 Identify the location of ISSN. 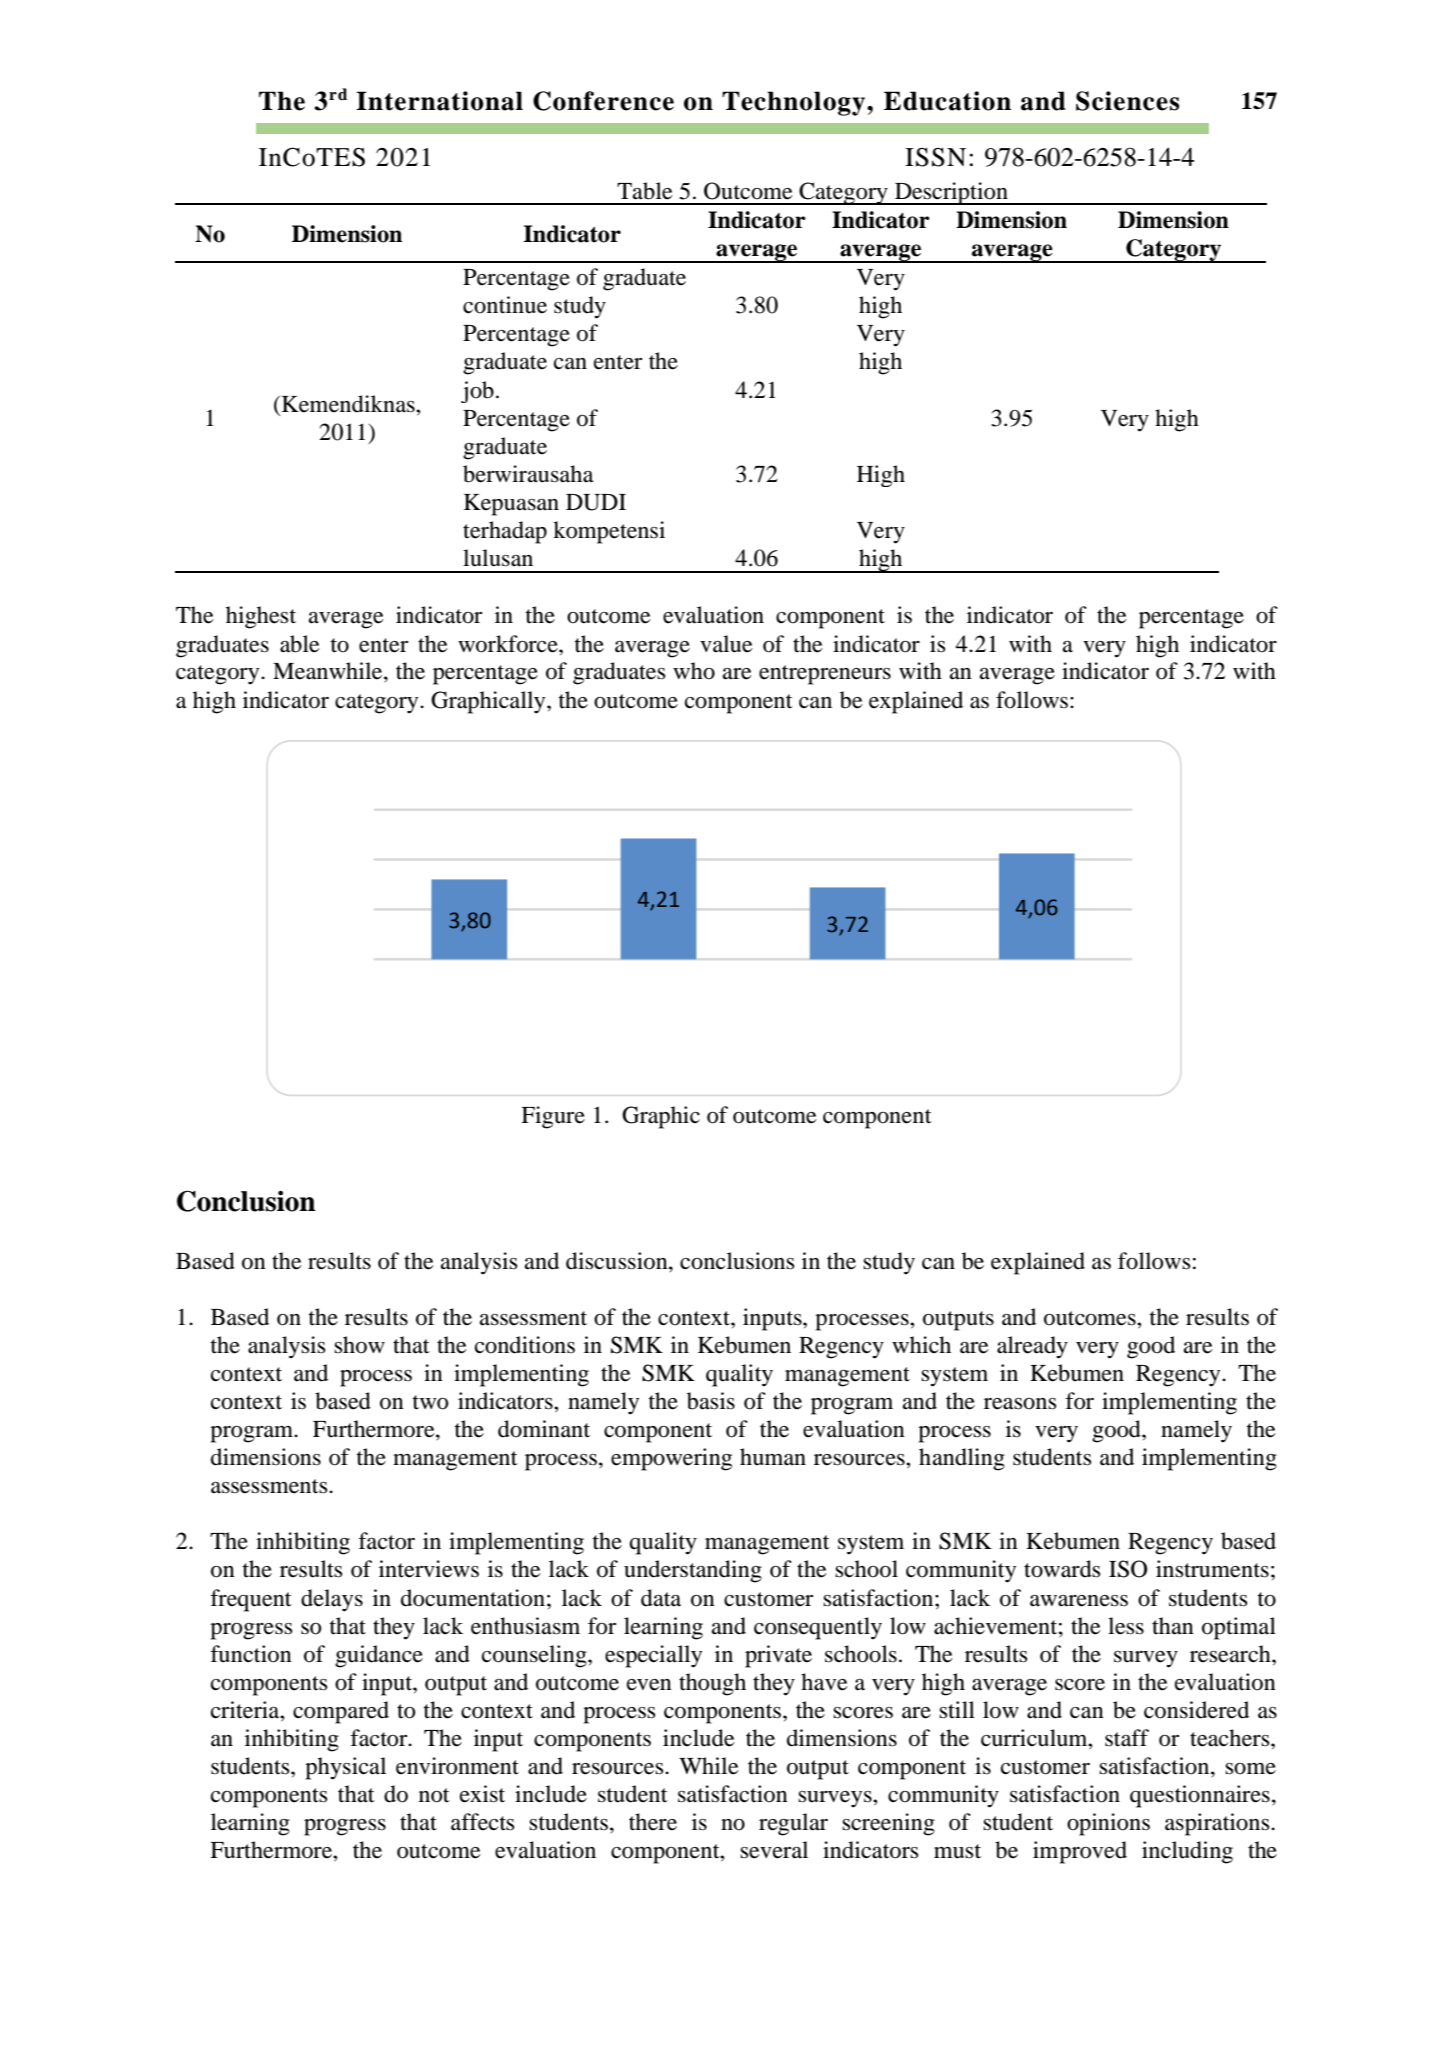
(935, 157).
